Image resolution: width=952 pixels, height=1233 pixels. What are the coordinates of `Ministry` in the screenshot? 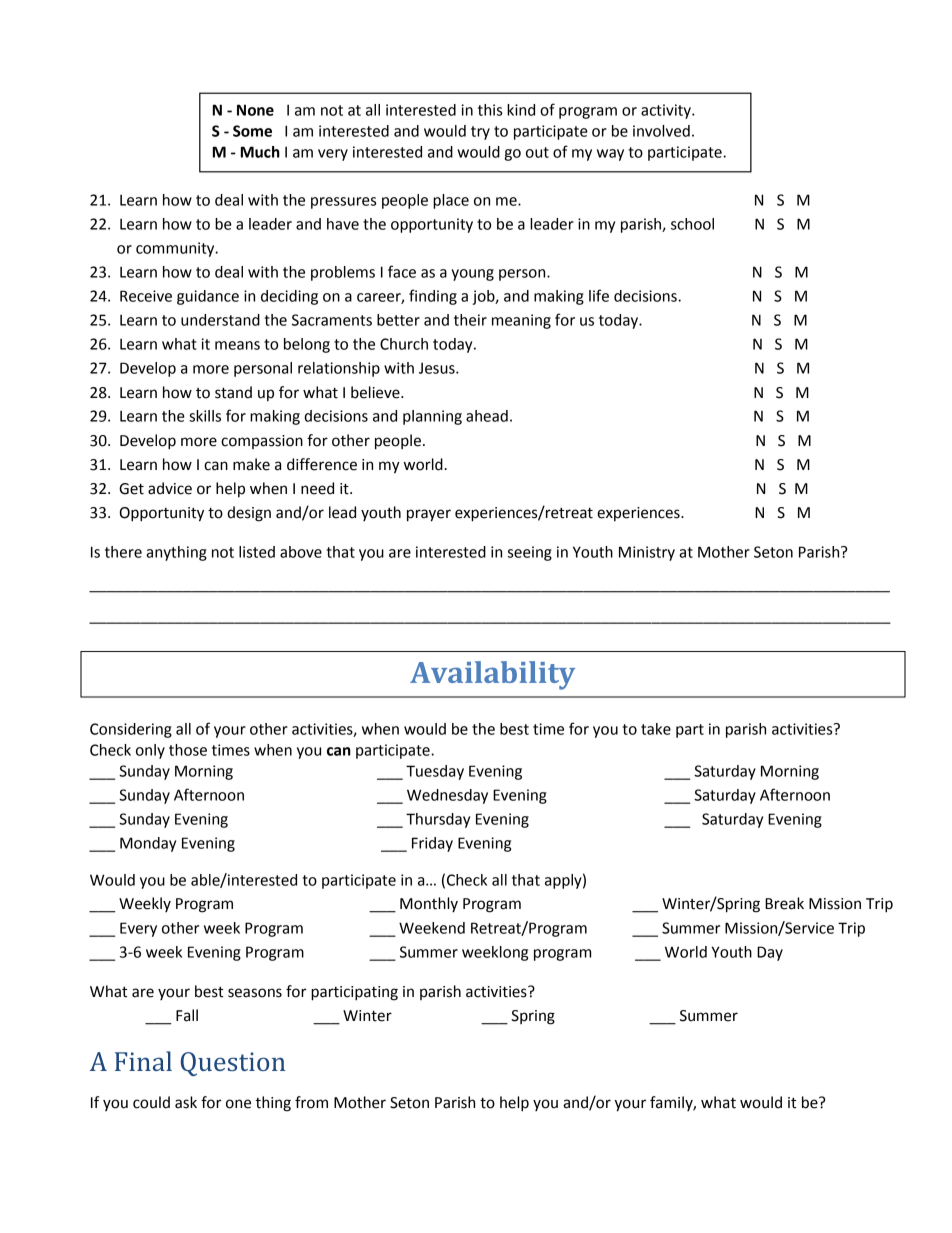 It's located at (647, 553).
